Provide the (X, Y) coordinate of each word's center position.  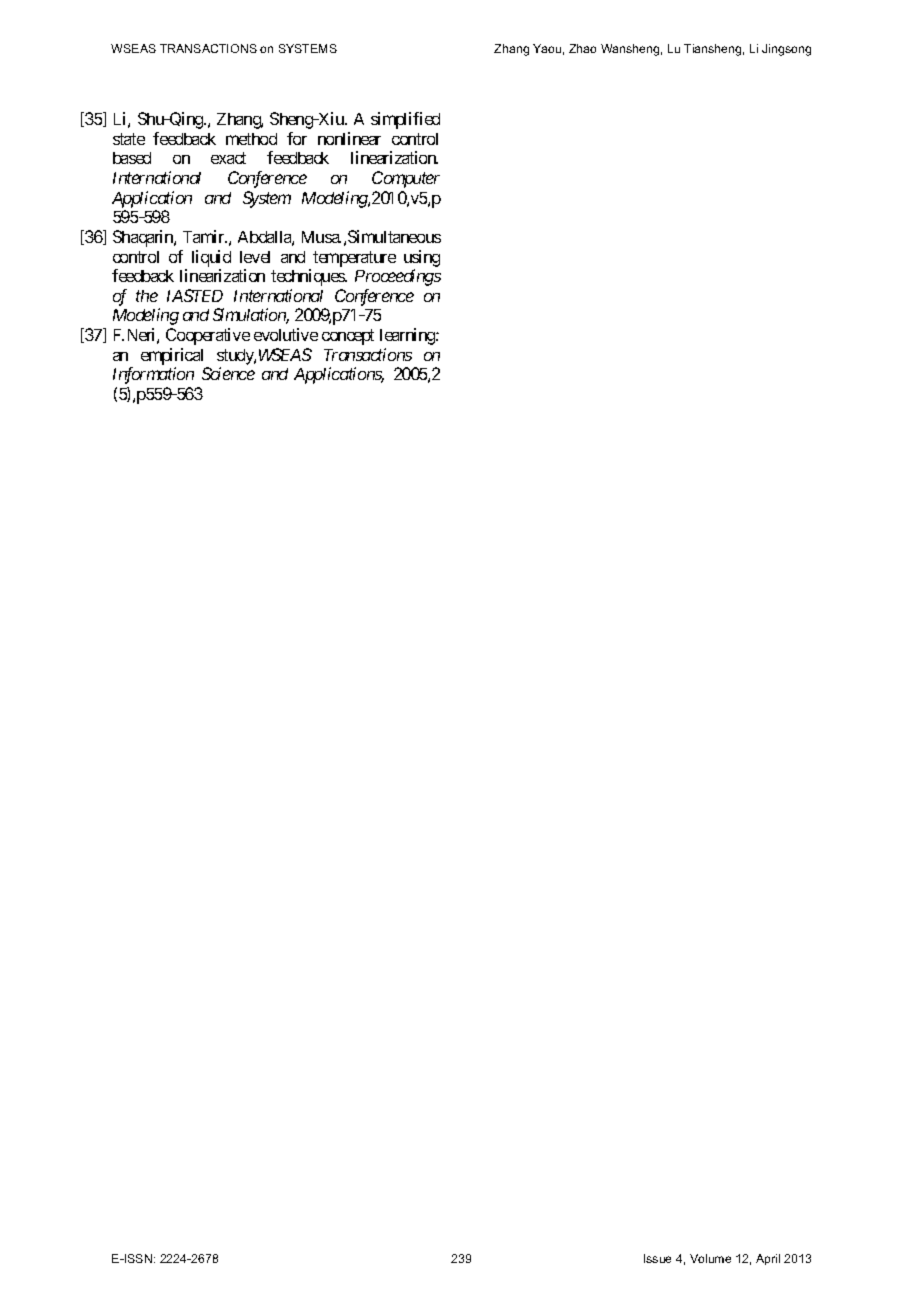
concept (348, 337)
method (251, 139)
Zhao (582, 48)
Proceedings (398, 277)
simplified (405, 120)
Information (153, 375)
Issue (657, 1258)
